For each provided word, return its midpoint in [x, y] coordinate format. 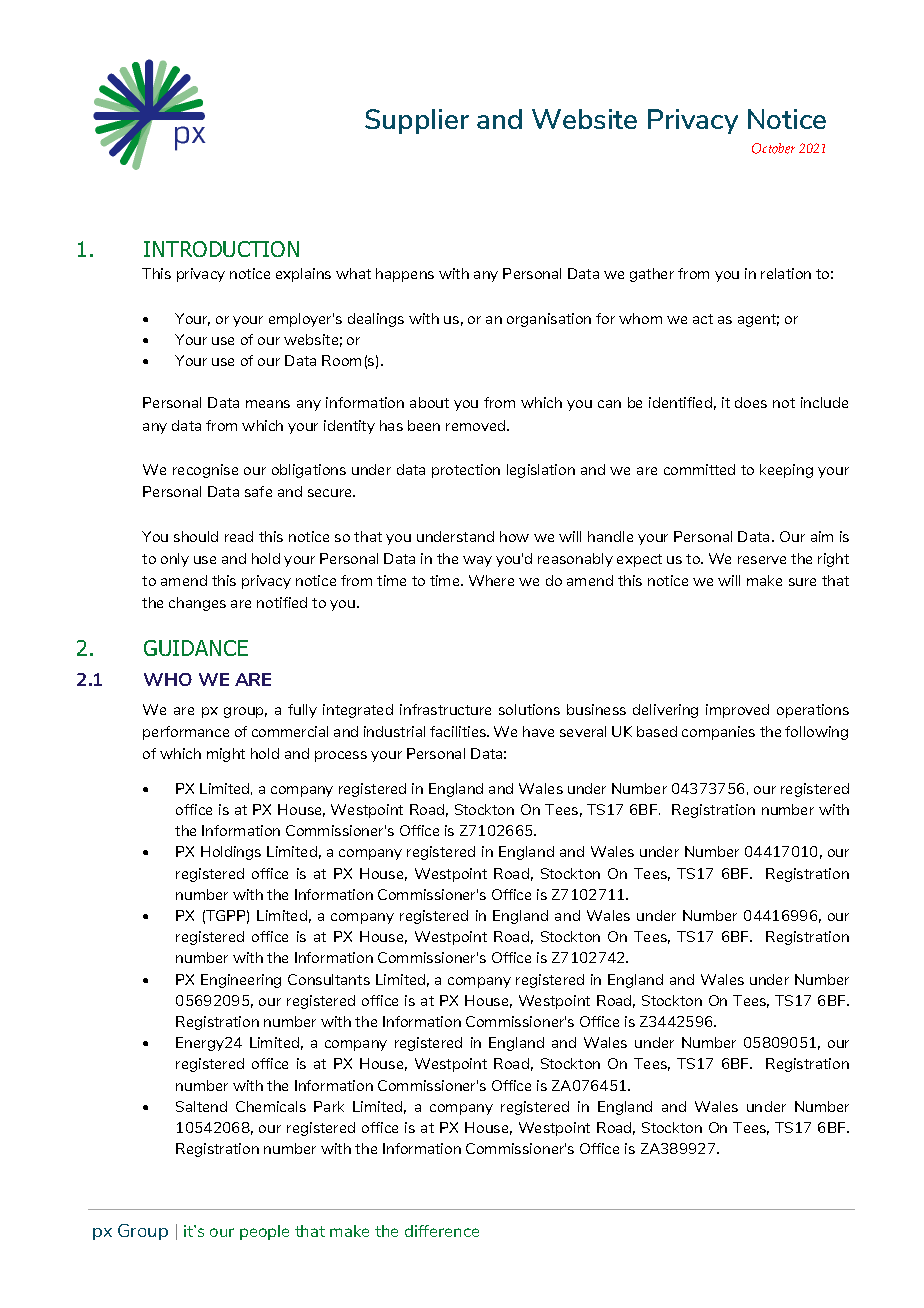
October [773, 148]
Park [329, 1106]
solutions [529, 709]
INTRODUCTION [221, 249]
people [264, 1232]
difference [442, 1231]
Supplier [417, 121]
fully [302, 711]
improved [737, 711]
